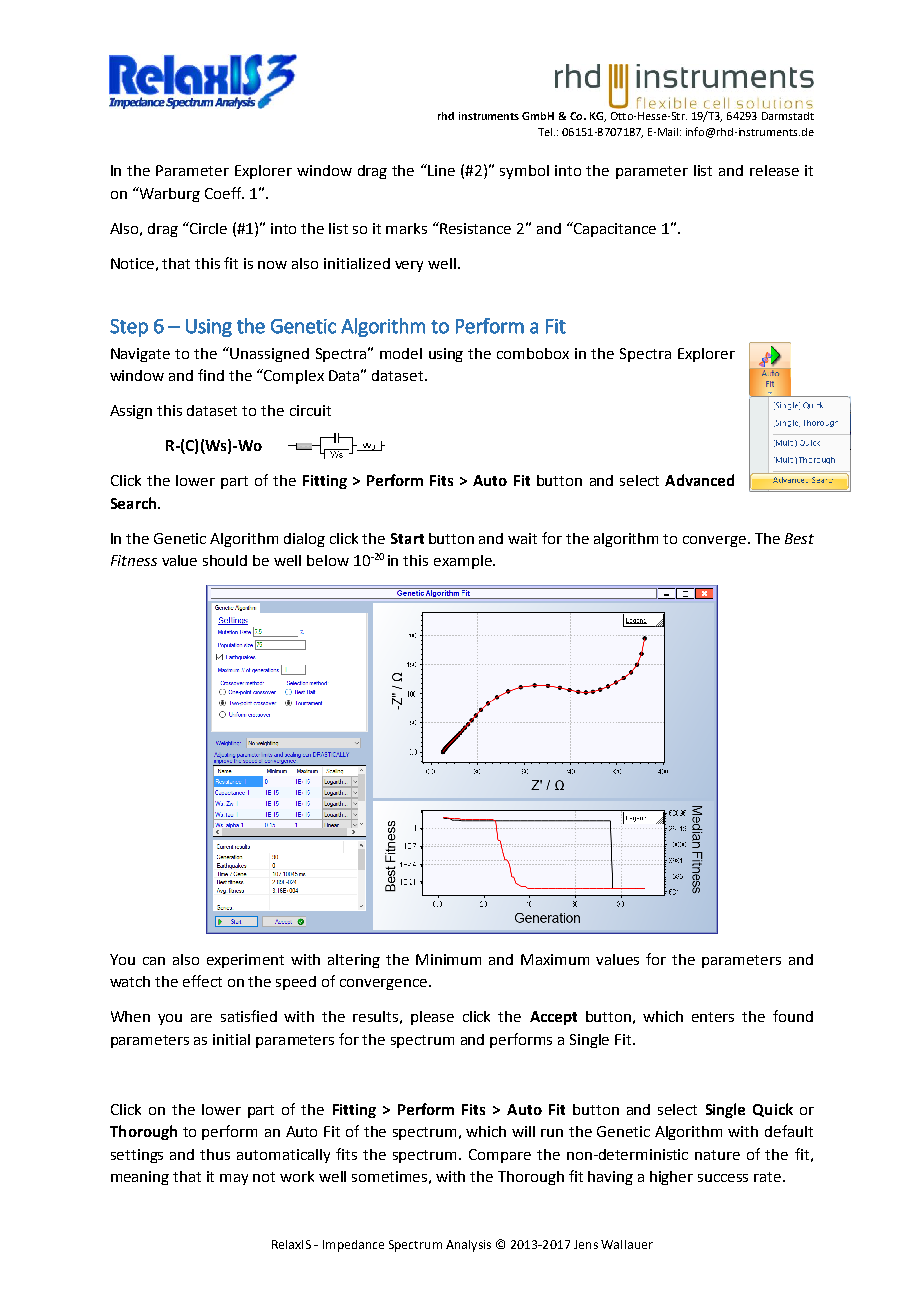  What do you see at coordinates (225, 560) in the page?
I see `should` at bounding box center [225, 560].
